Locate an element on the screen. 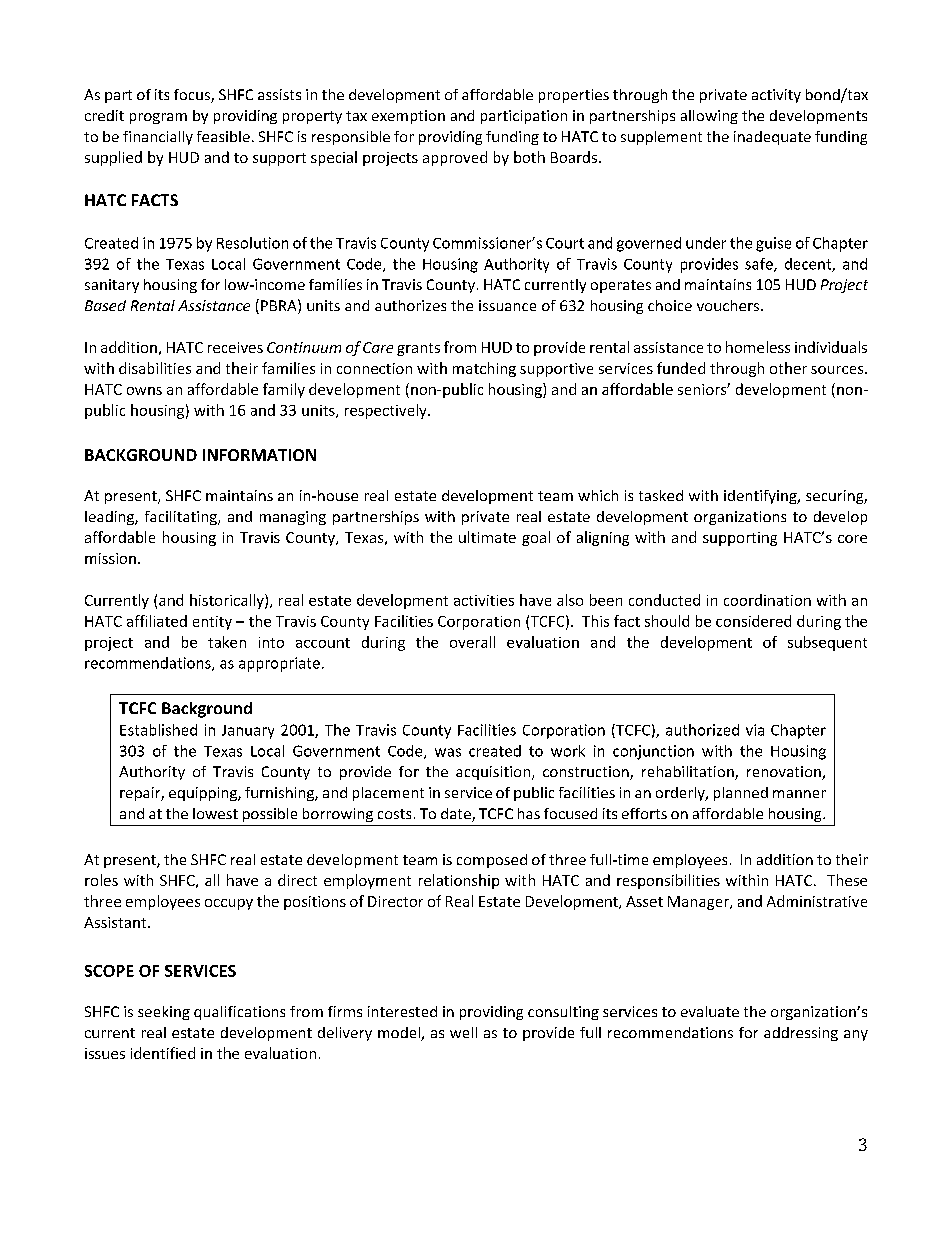 The width and height of the screenshot is (952, 1233). planned is located at coordinates (741, 794).
